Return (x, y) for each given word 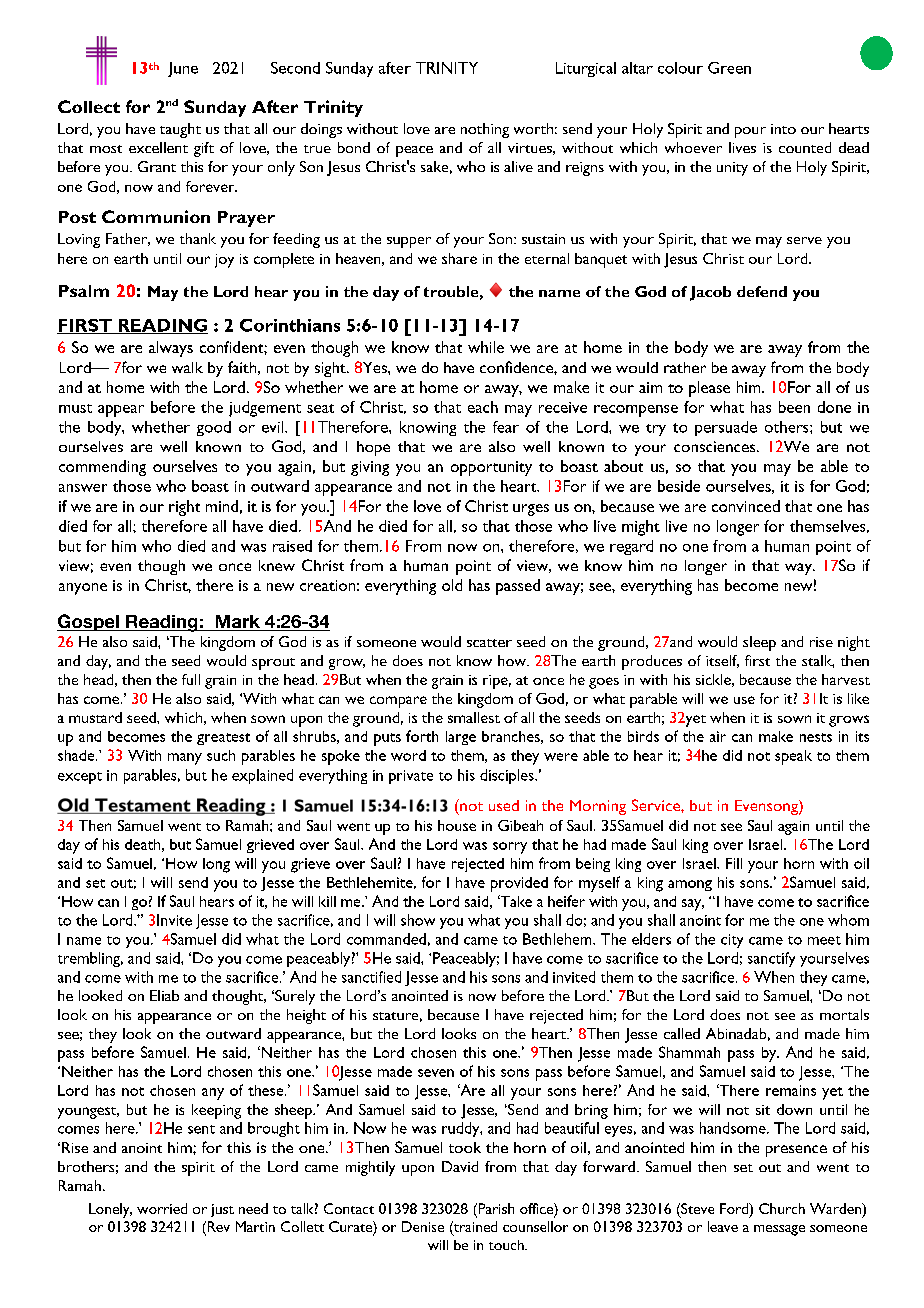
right (184, 508)
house (457, 825)
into (783, 129)
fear (506, 427)
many (185, 759)
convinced (746, 506)
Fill (734, 863)
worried (162, 1208)
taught (180, 130)
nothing (485, 130)
